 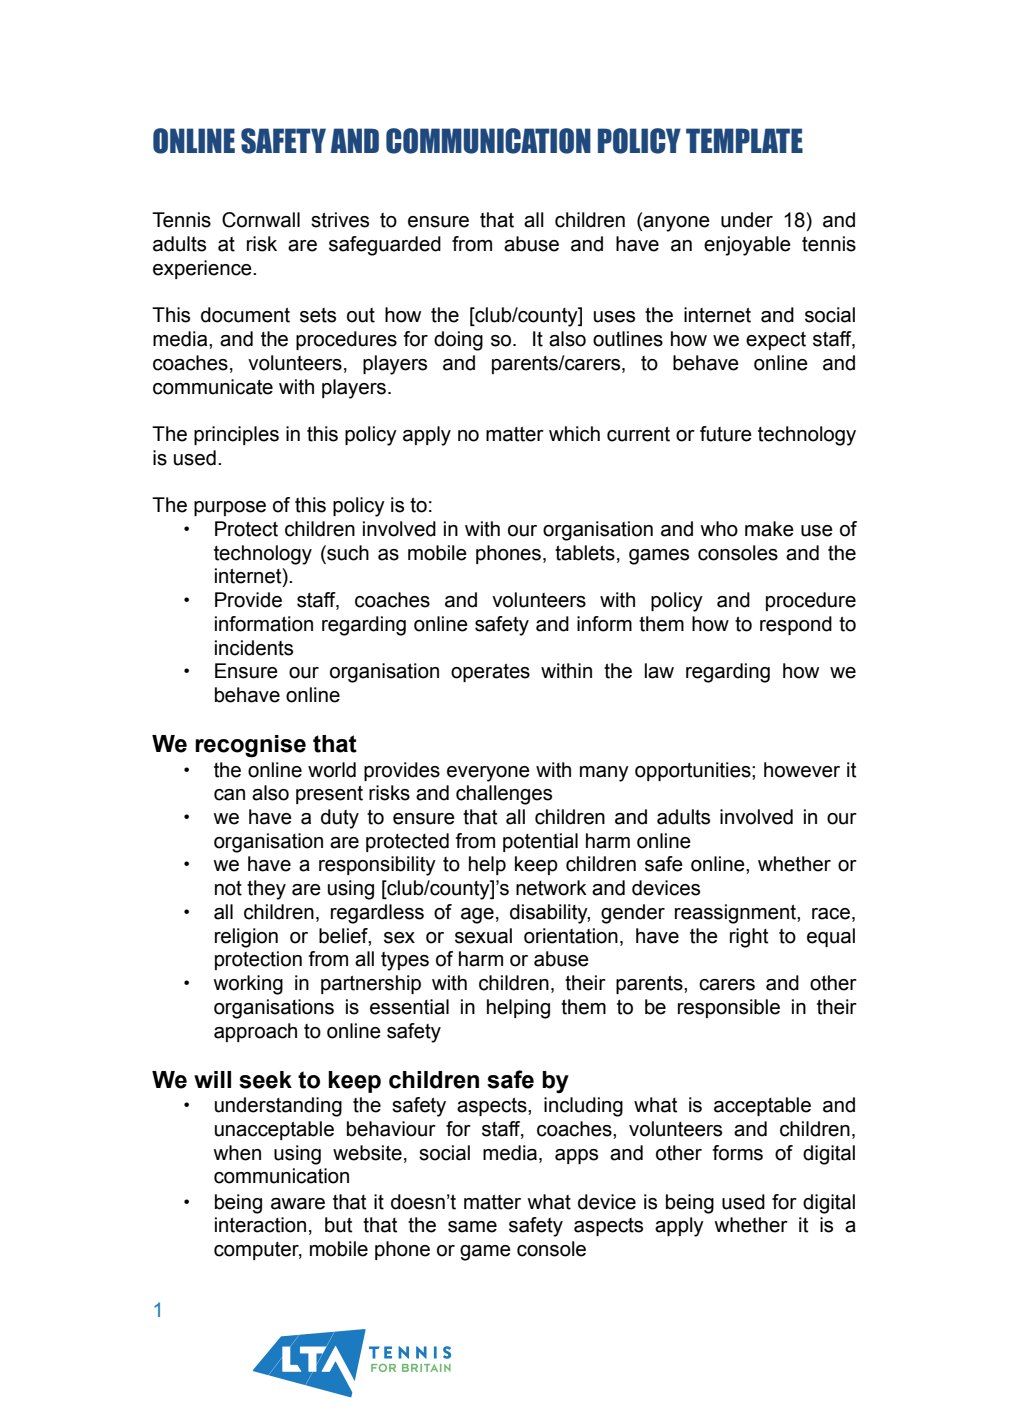 I want to click on respond, so click(x=796, y=625).
